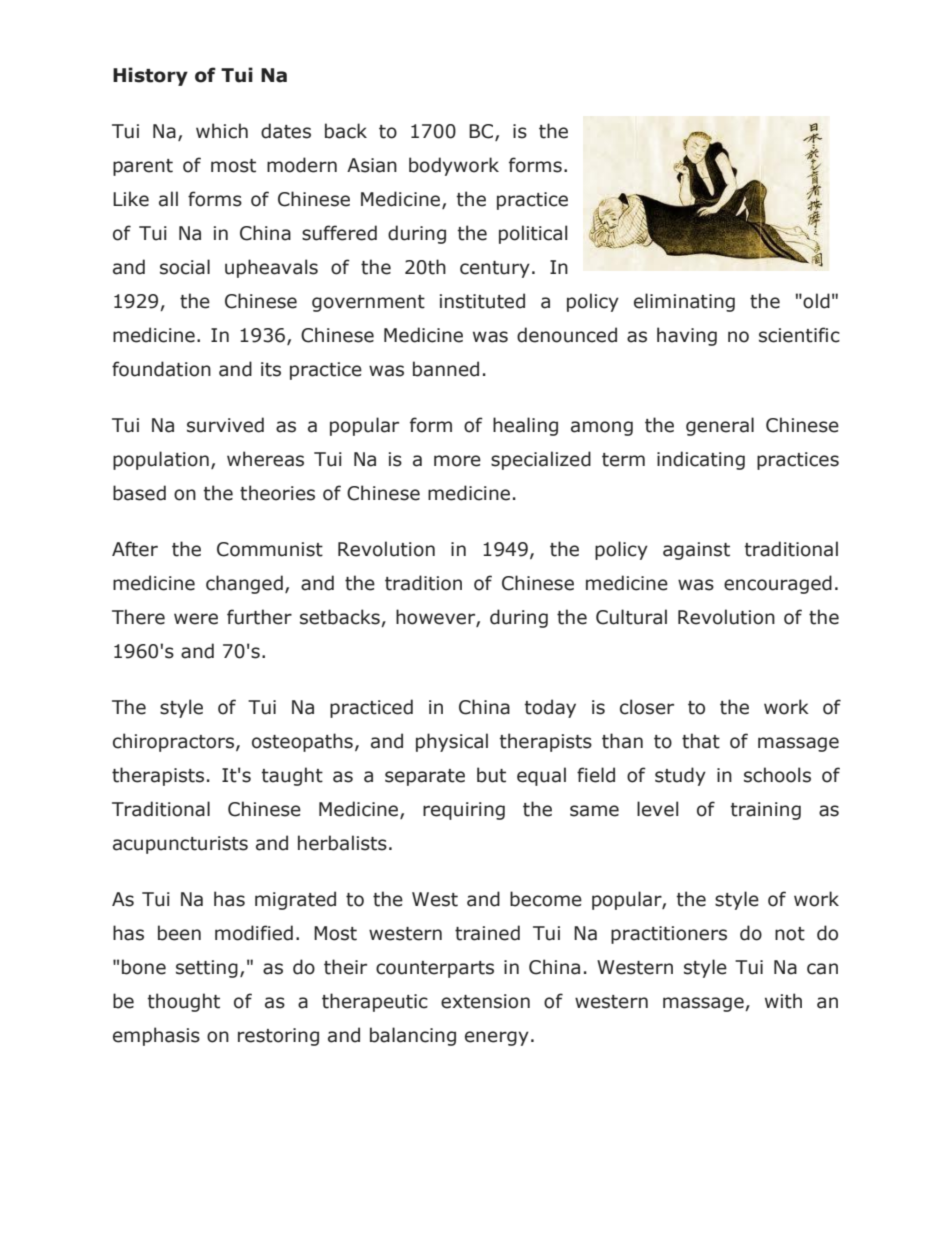  Describe the element at coordinates (533, 234) in the screenshot. I see `political` at that location.
